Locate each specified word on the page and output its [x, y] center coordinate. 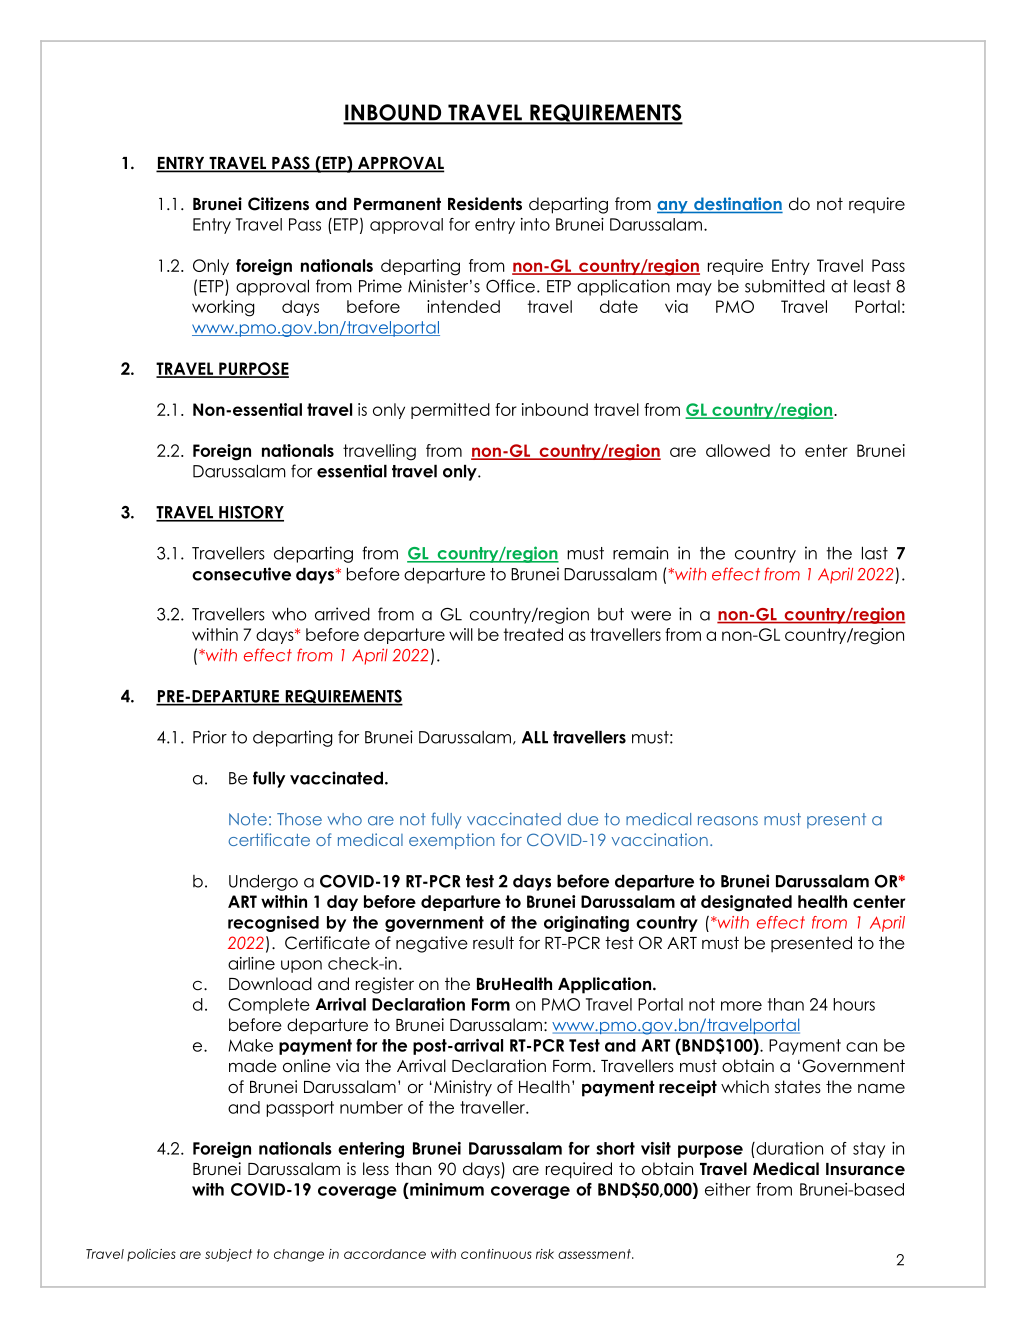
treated [533, 634]
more [741, 1006]
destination [737, 205]
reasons [728, 821]
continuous [496, 1254]
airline [251, 963]
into [535, 224]
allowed [738, 450]
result [493, 943]
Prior [210, 737]
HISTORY [250, 513]
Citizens [278, 204]
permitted [450, 411]
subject [228, 1255]
